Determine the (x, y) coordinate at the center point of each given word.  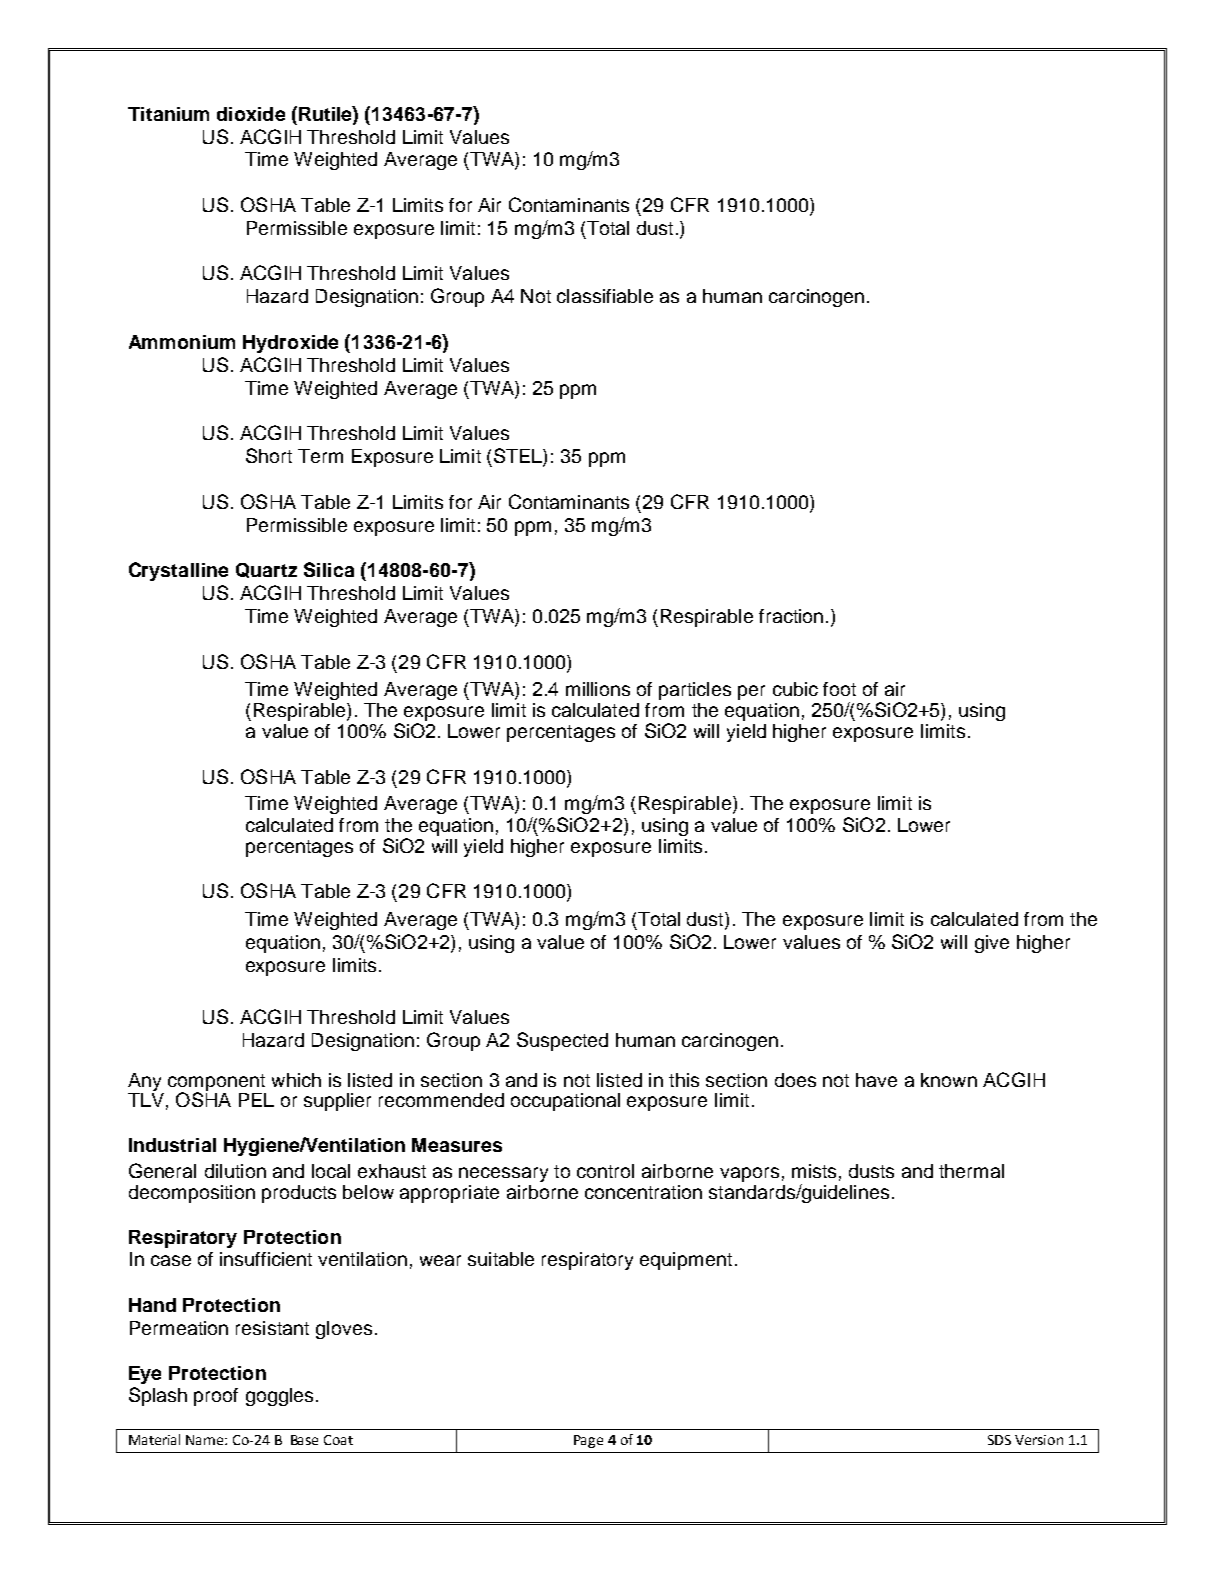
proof (216, 1397)
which (296, 1080)
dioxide (251, 114)
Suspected (562, 1041)
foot (839, 689)
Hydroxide (290, 344)
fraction (791, 616)
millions (598, 689)
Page (588, 1441)
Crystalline (178, 571)
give (992, 944)
